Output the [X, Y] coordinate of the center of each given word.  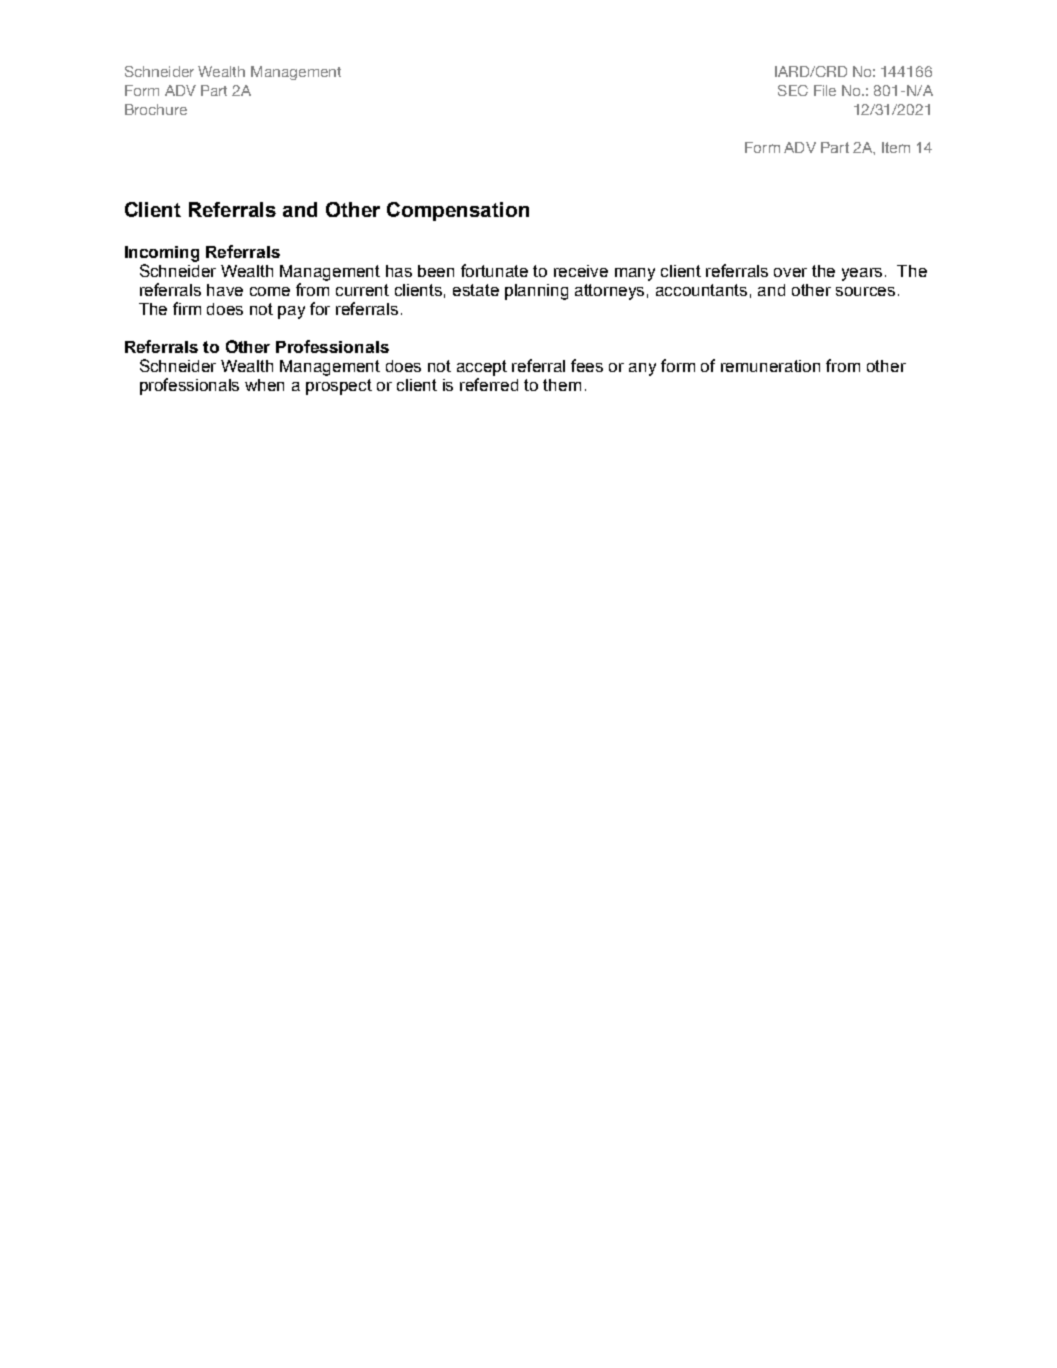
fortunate [494, 270]
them [562, 385]
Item [896, 147]
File [825, 90]
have [225, 290]
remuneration [770, 366]
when [264, 385]
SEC [793, 90]
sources [865, 291]
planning [536, 292]
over [790, 272]
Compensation [458, 211]
